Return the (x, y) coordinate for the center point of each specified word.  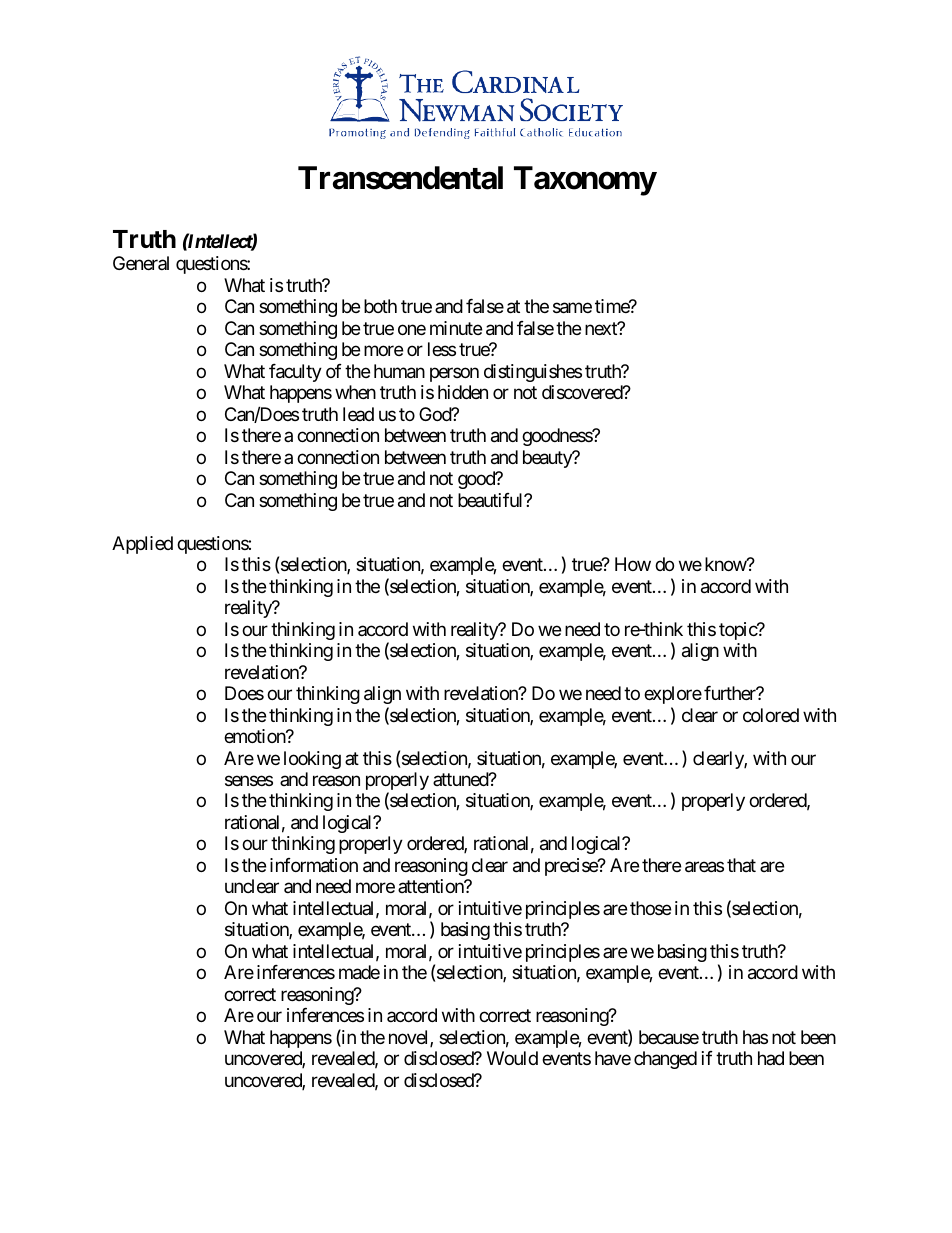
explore (673, 695)
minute (456, 328)
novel (410, 1038)
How (633, 564)
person (454, 374)
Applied (142, 545)
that (741, 865)
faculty (295, 373)
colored (771, 715)
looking (312, 760)
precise (572, 867)
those (650, 908)
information (314, 865)
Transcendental (400, 178)
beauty (548, 459)
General (141, 263)
